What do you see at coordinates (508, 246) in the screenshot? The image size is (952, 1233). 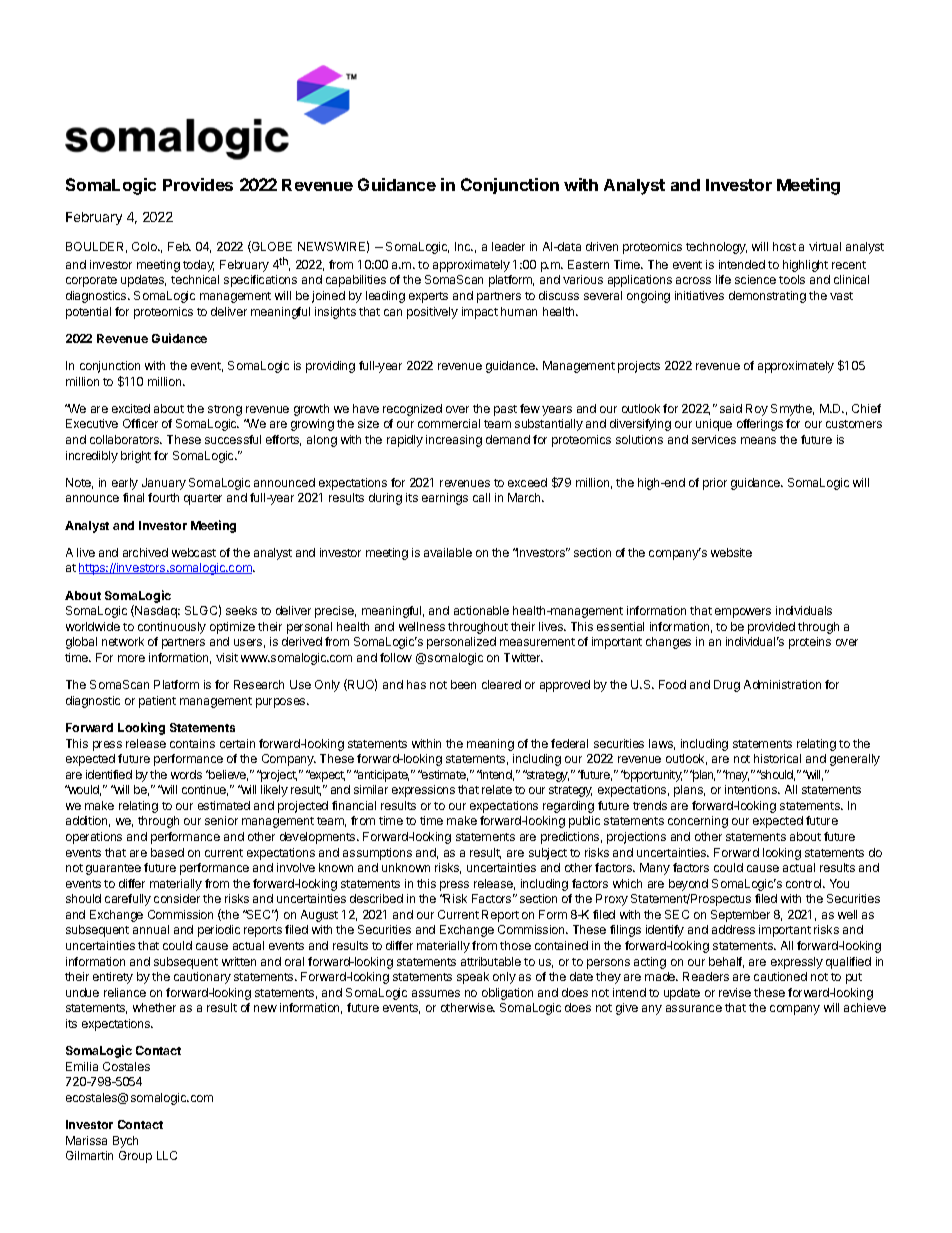 I see `leader` at bounding box center [508, 246].
